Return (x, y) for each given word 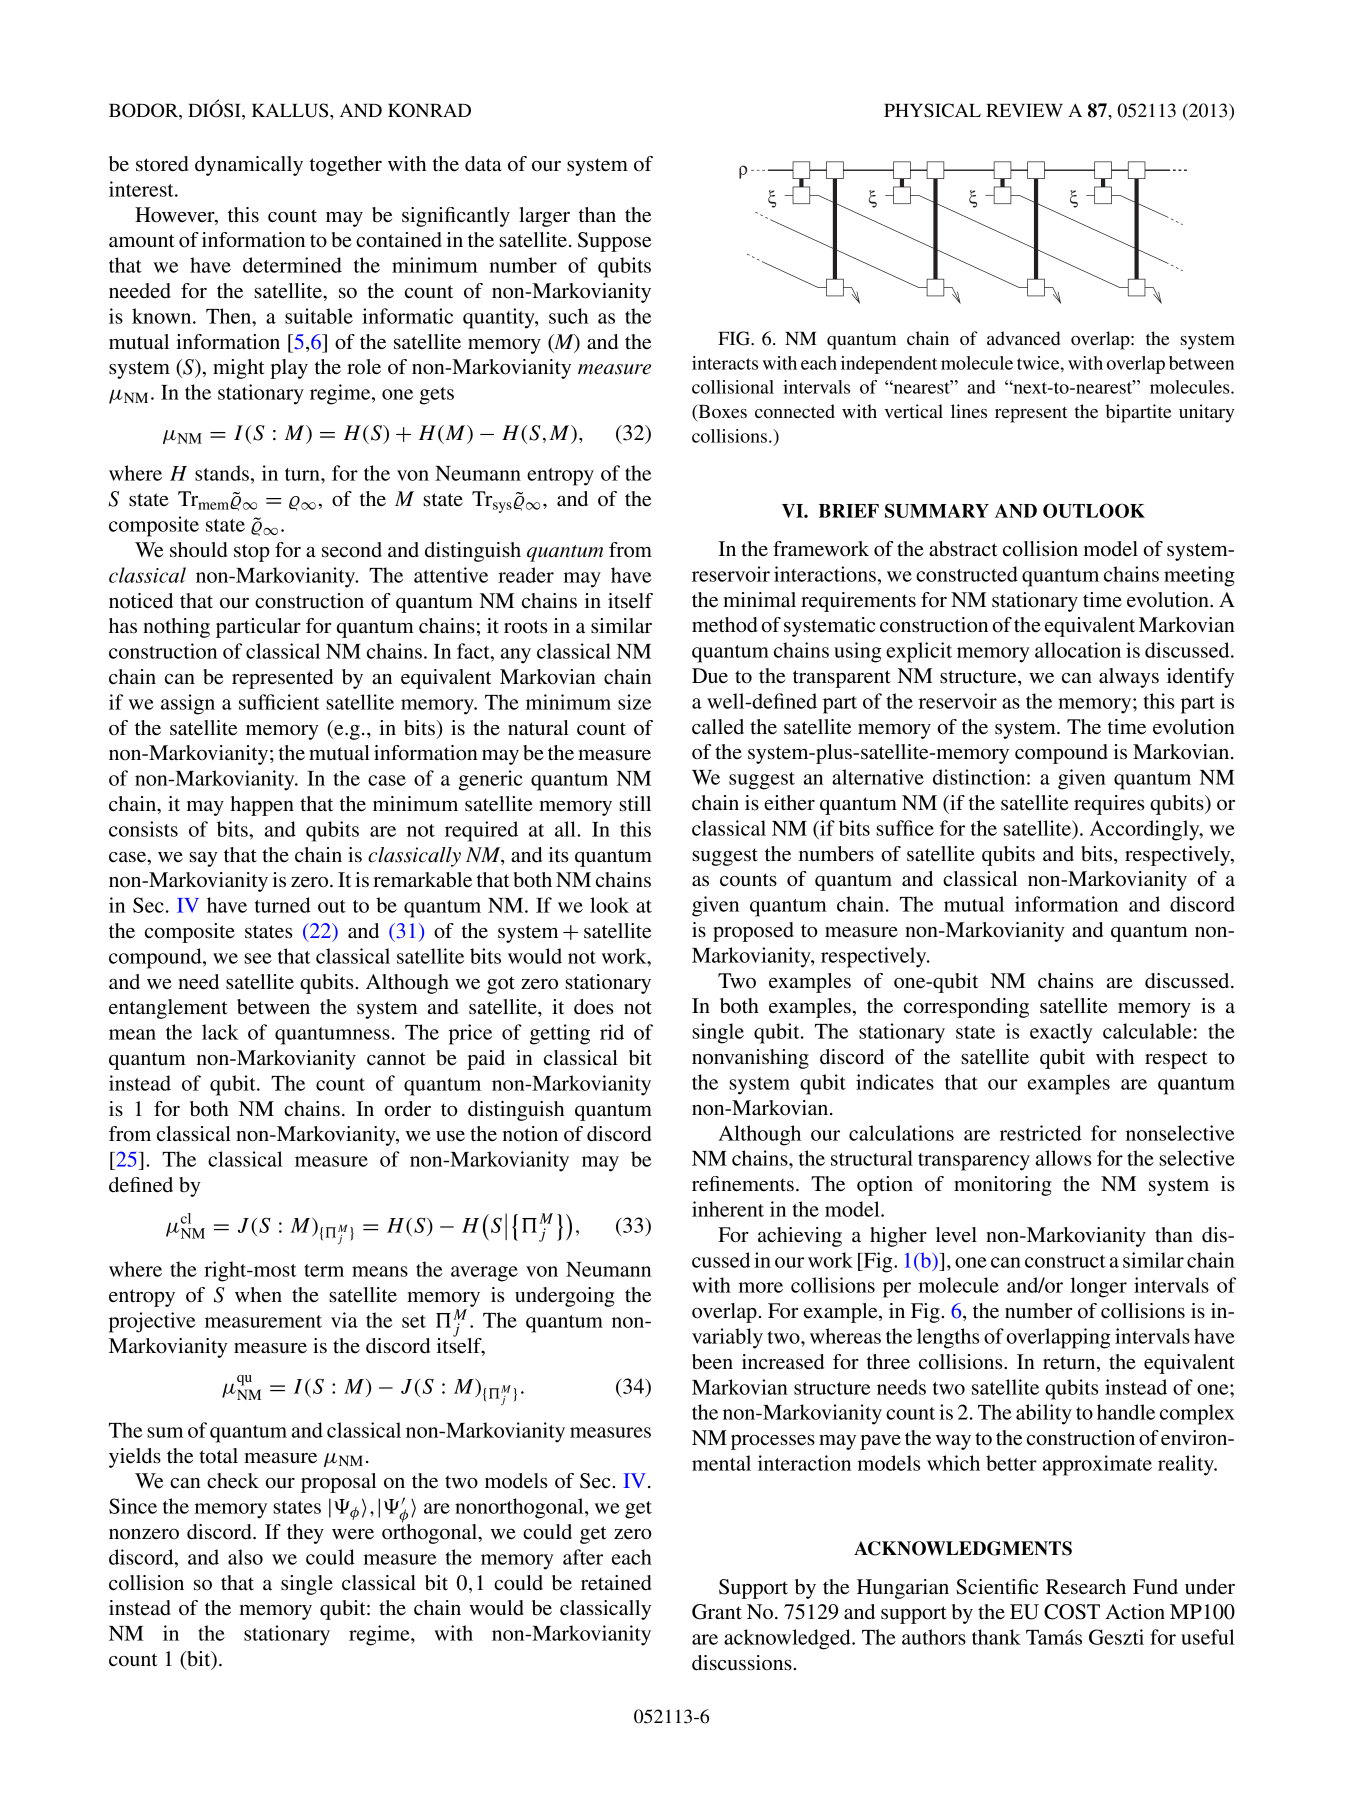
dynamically (249, 166)
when (258, 1295)
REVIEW (1024, 110)
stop (252, 553)
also (245, 1557)
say (203, 859)
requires (1109, 805)
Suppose (614, 242)
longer (1099, 1287)
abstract (963, 549)
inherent (728, 1209)
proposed (753, 932)
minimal (759, 600)
